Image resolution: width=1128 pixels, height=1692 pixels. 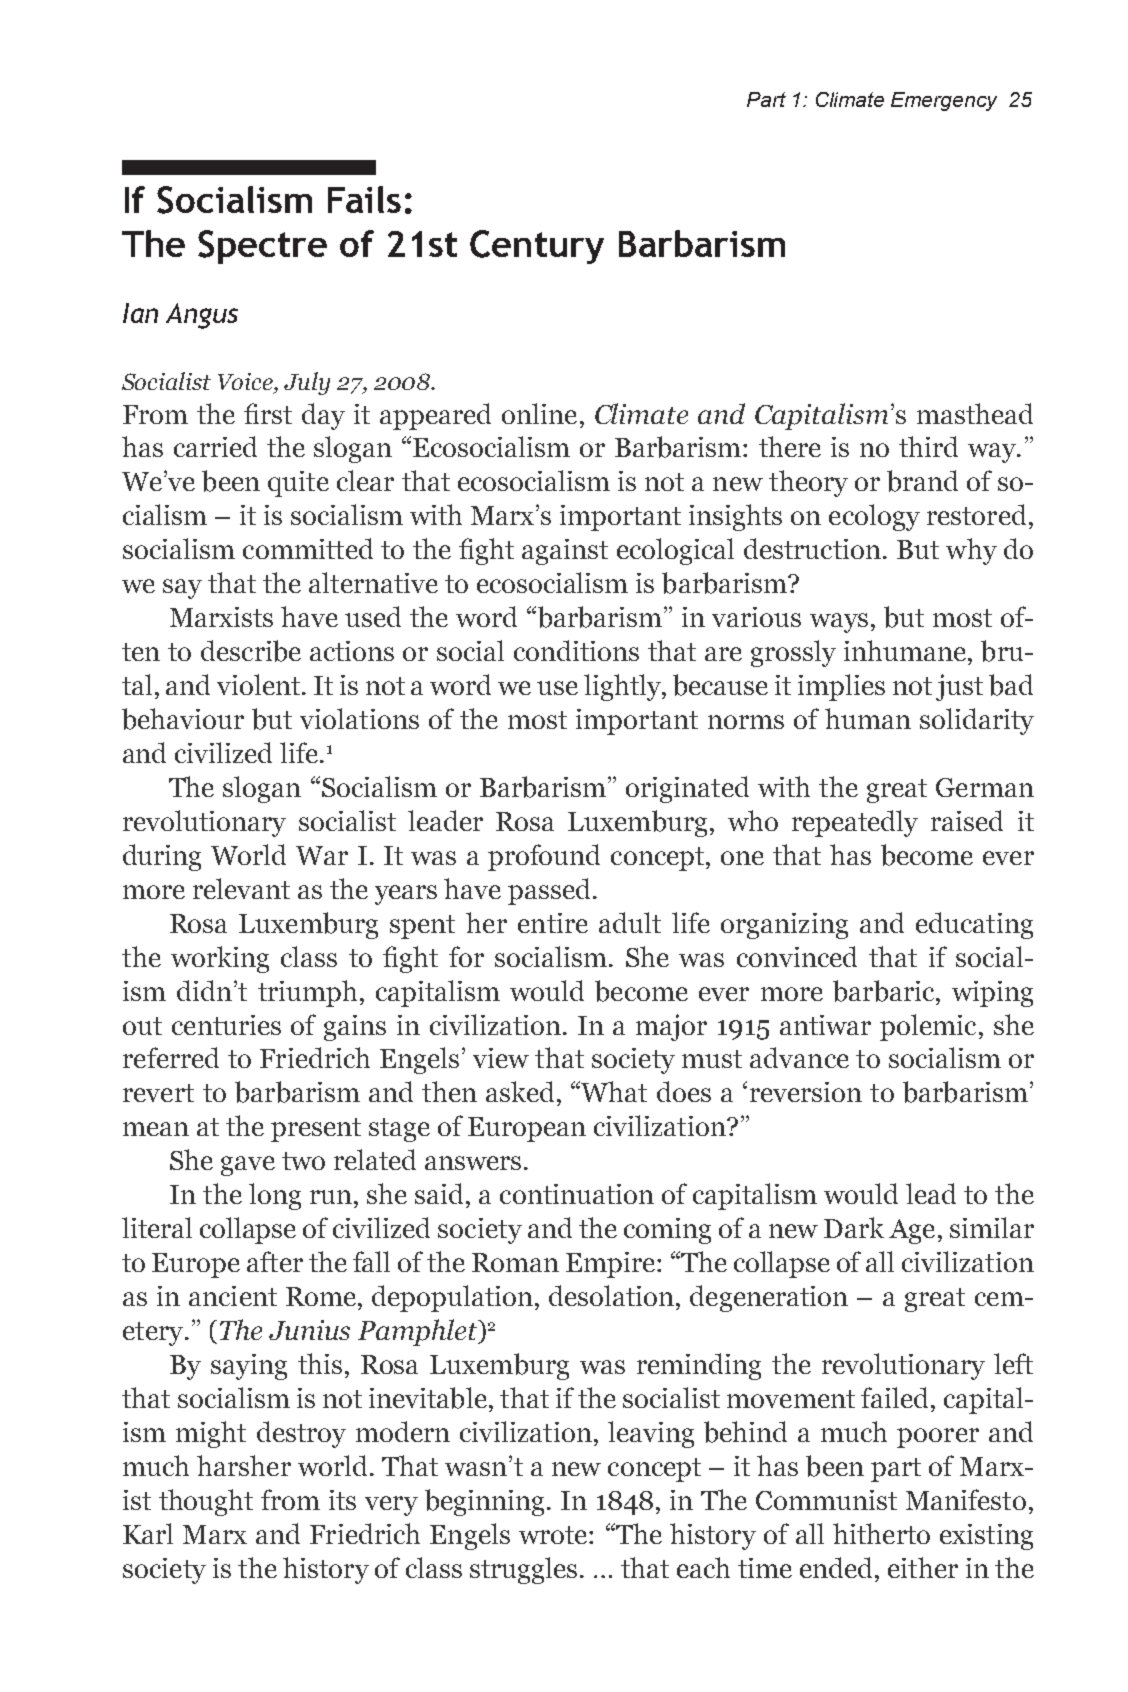 What do you see at coordinates (241, 888) in the screenshot?
I see `relevant` at bounding box center [241, 888].
